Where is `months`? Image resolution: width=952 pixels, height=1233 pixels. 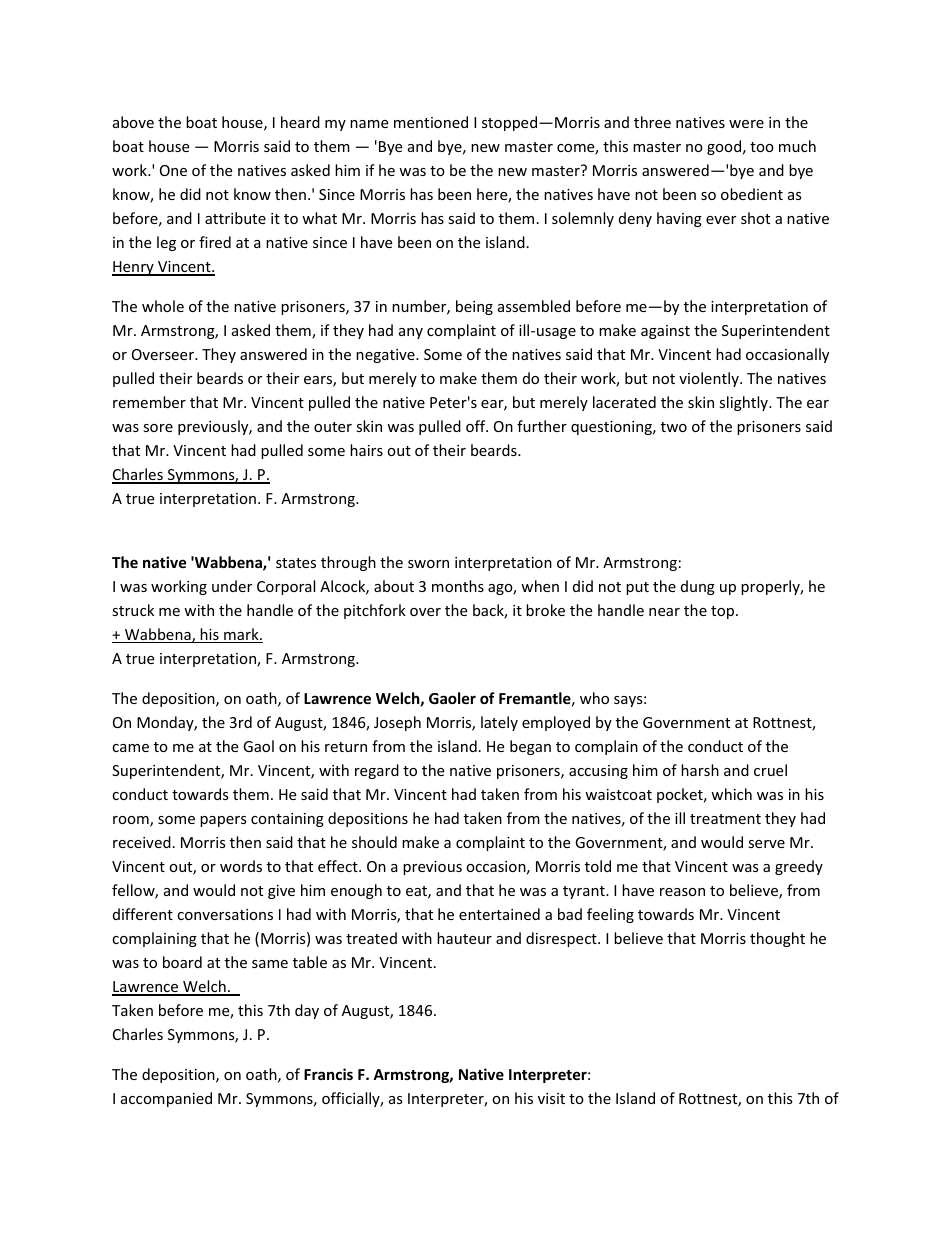
months is located at coordinates (458, 586).
